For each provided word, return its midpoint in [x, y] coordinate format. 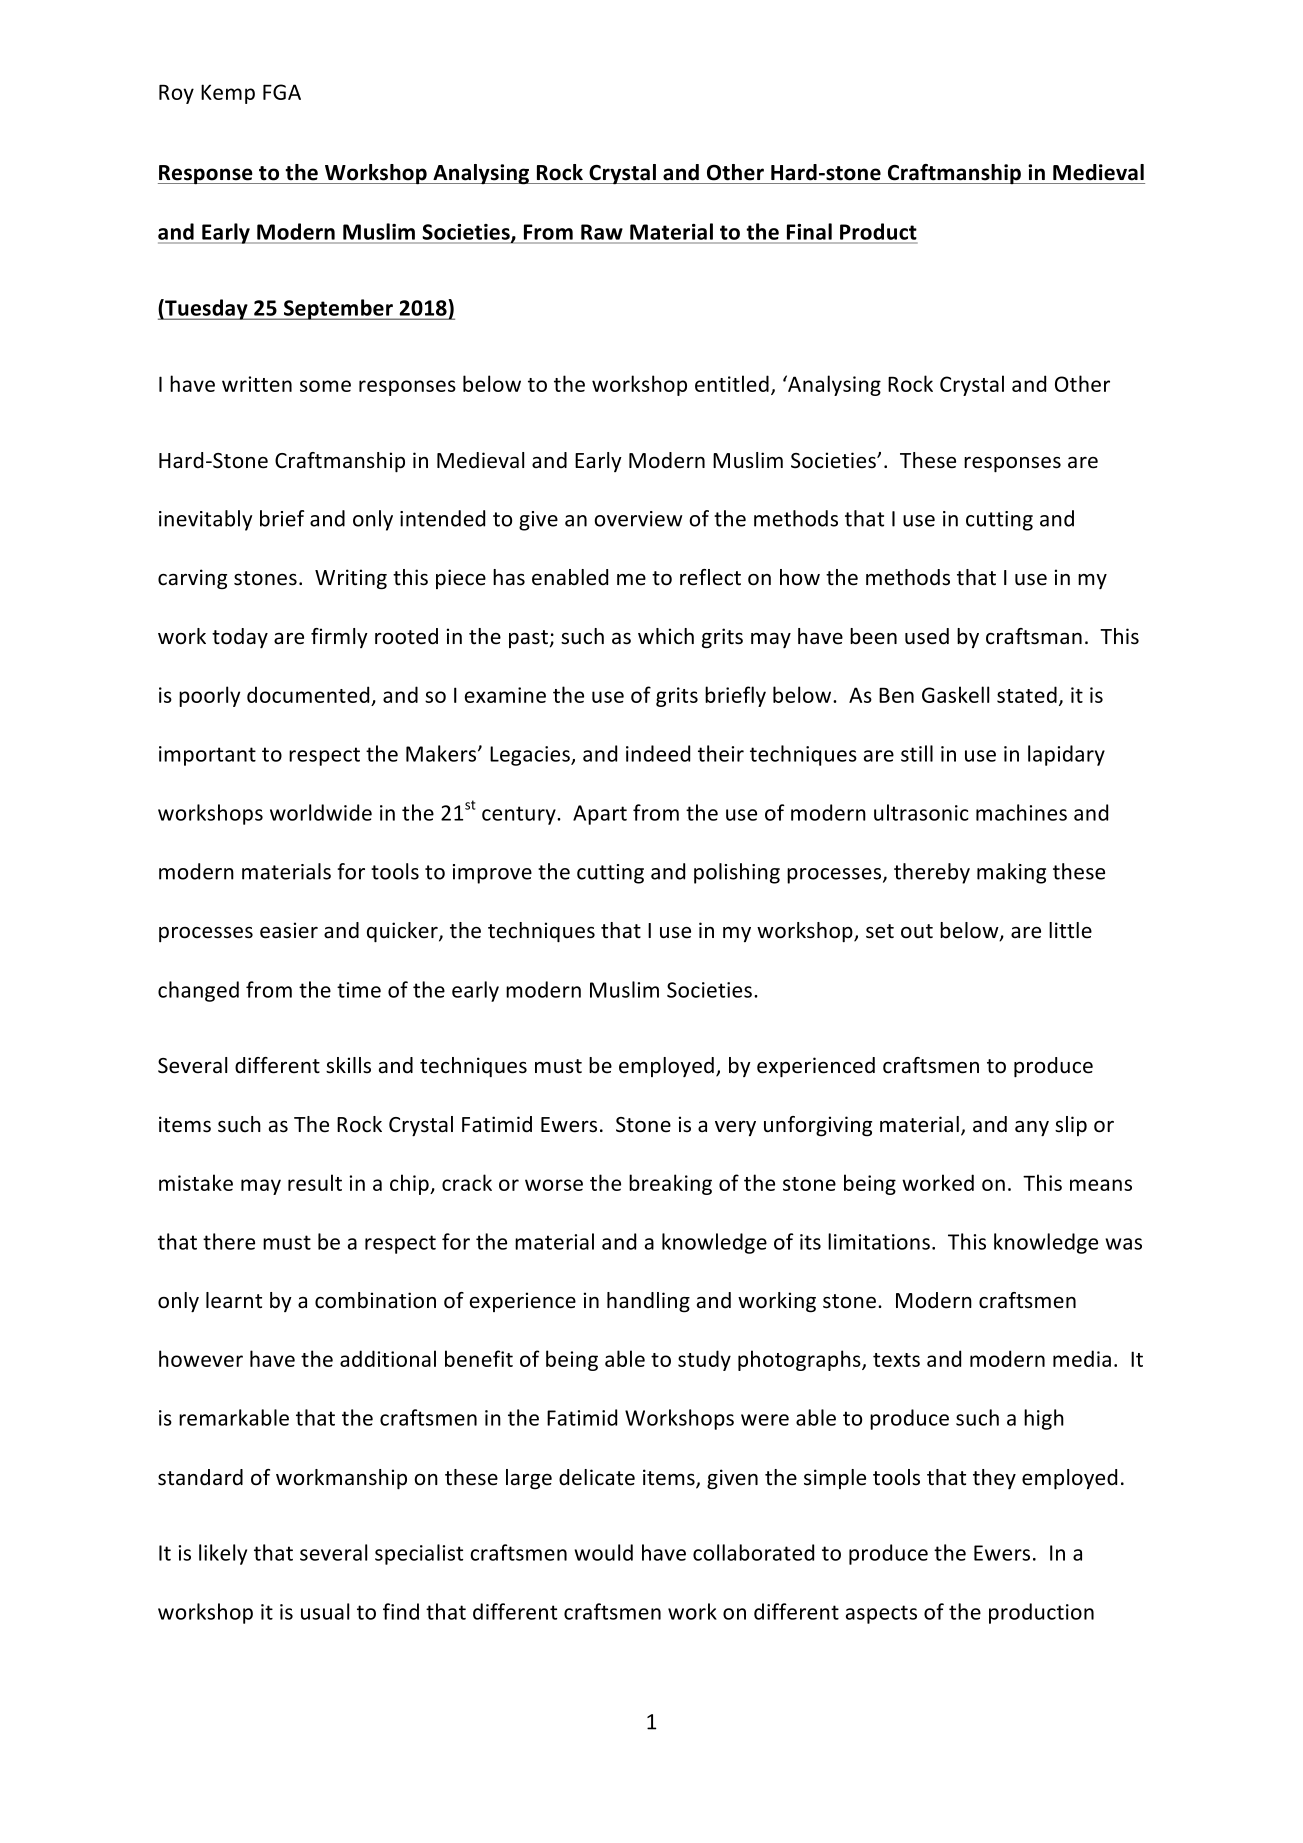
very [735, 1128]
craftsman [1034, 636]
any [1032, 1129]
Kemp [228, 94]
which [666, 636]
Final [809, 231]
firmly [339, 638]
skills [348, 1065]
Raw [602, 232]
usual [325, 1611]
